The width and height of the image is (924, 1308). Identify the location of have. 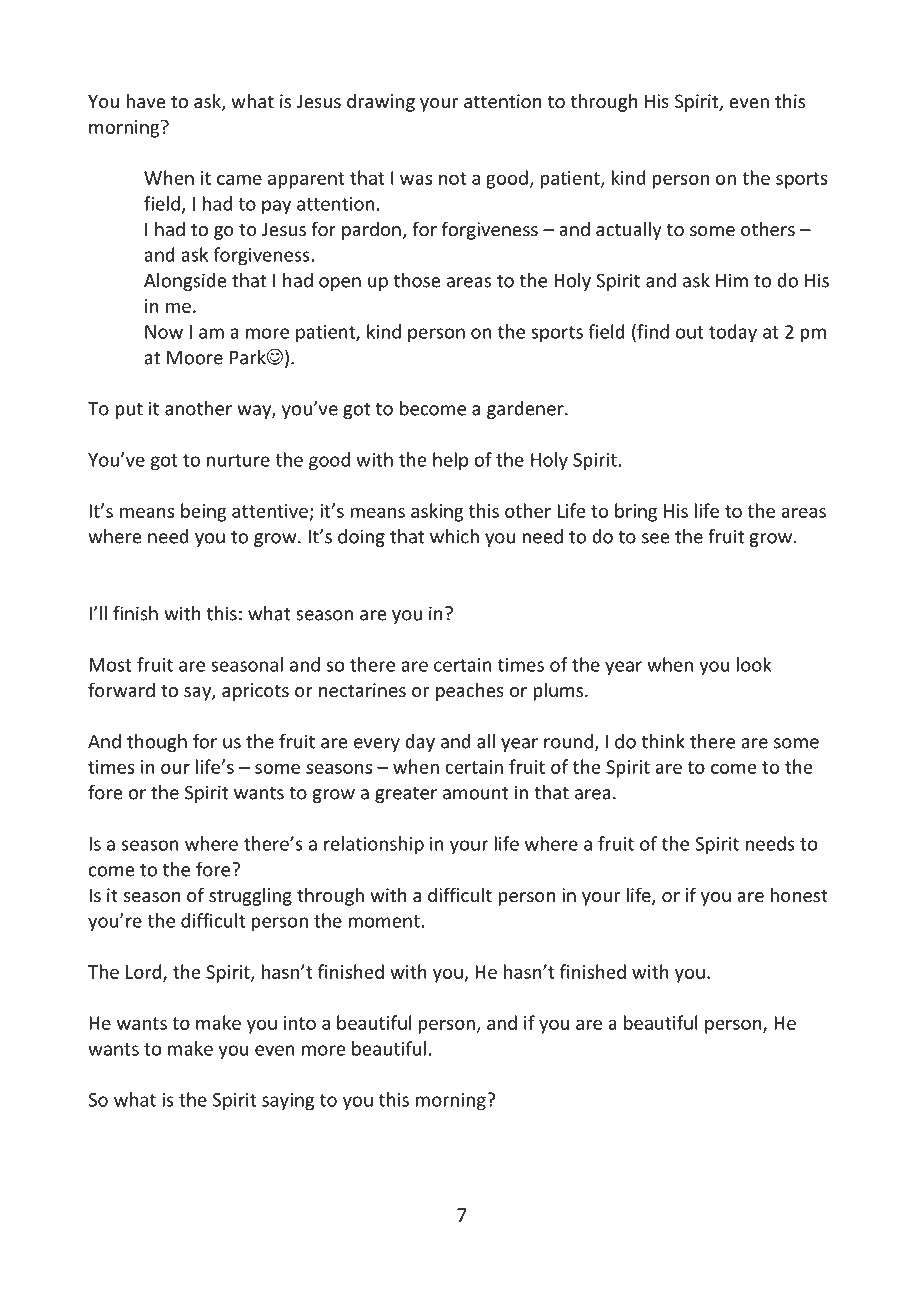
(146, 100).
